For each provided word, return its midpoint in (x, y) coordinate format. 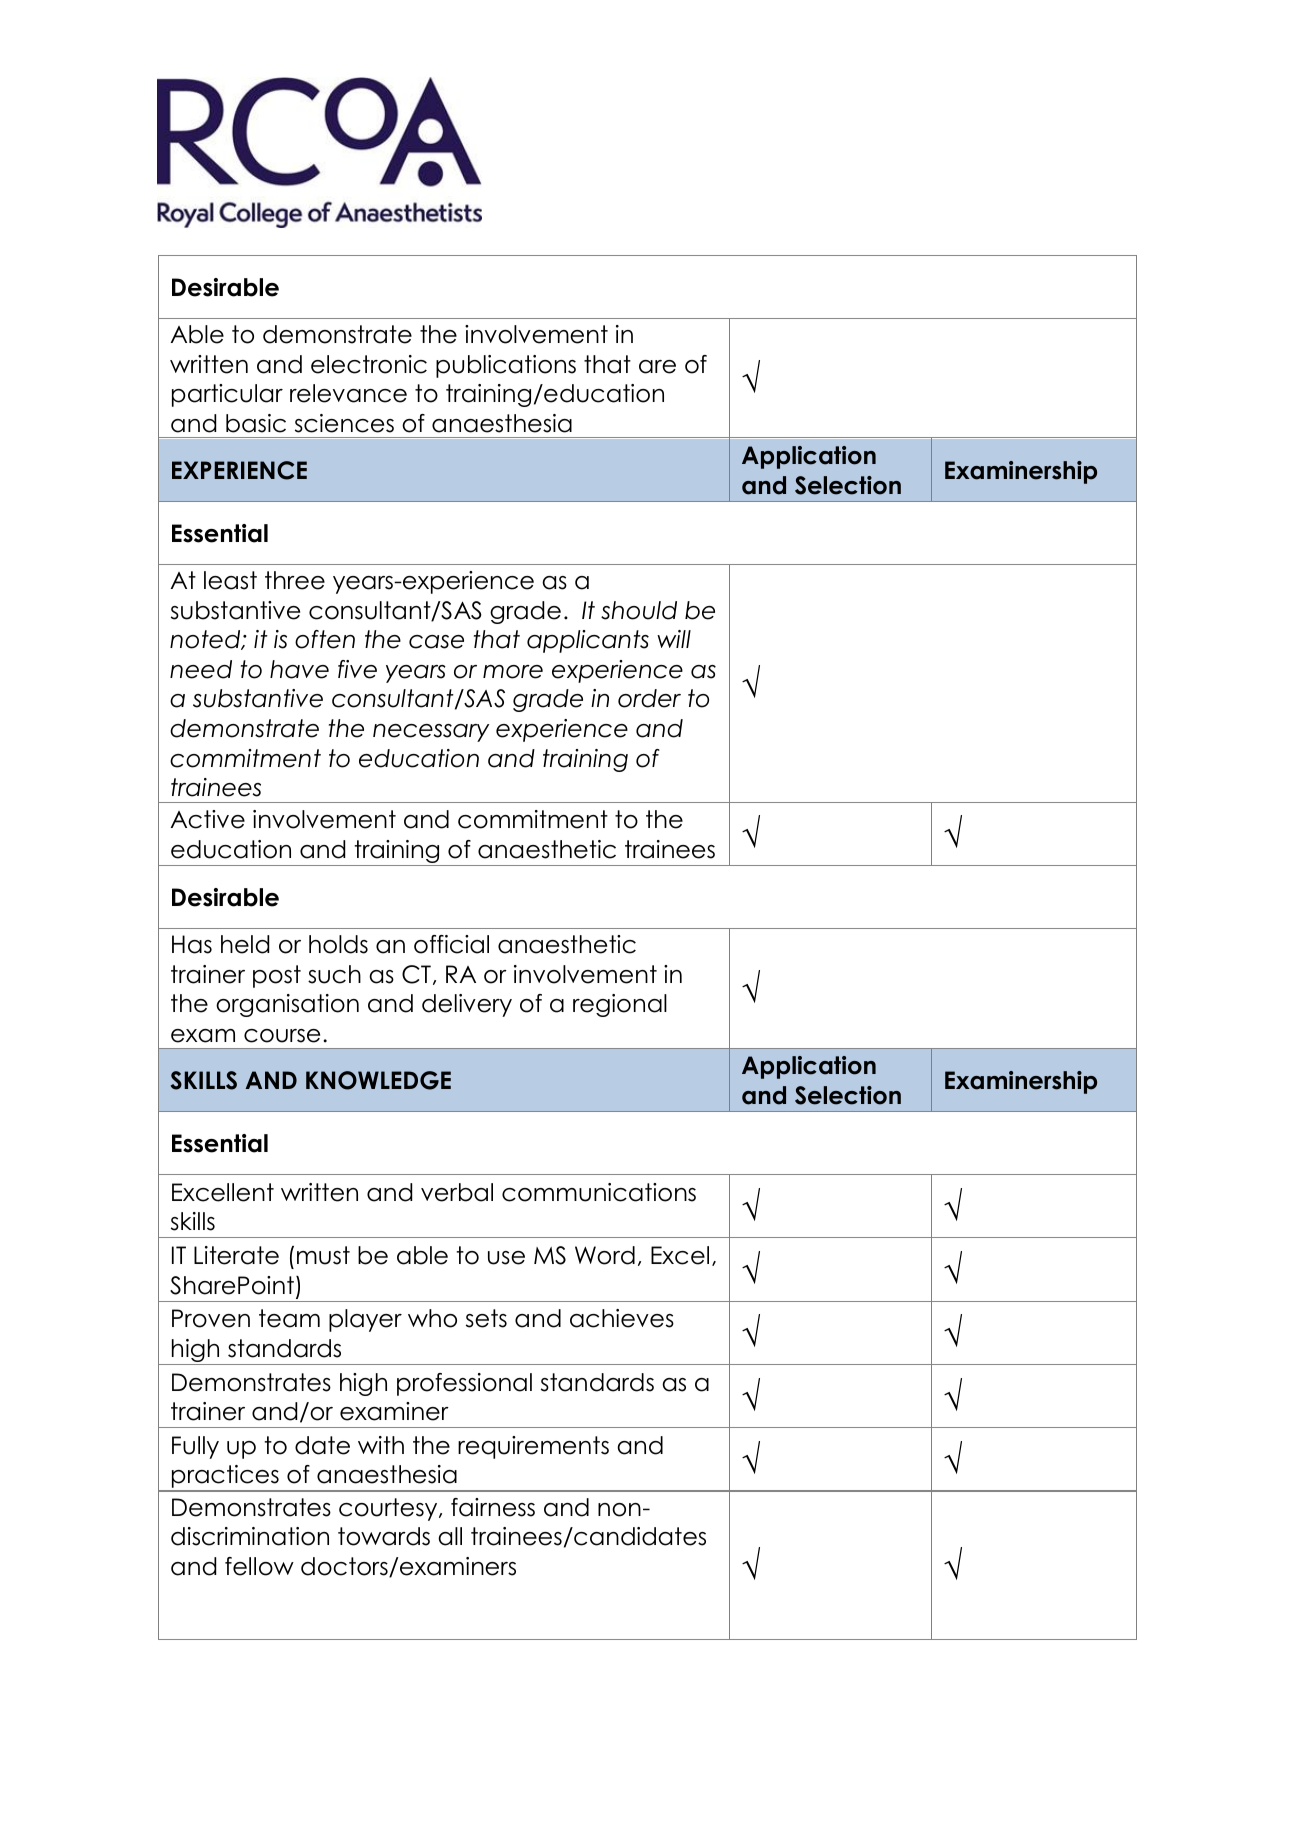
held (245, 944)
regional (620, 1005)
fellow (259, 1566)
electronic (369, 364)
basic (256, 423)
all (450, 1536)
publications (506, 366)
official (451, 944)
